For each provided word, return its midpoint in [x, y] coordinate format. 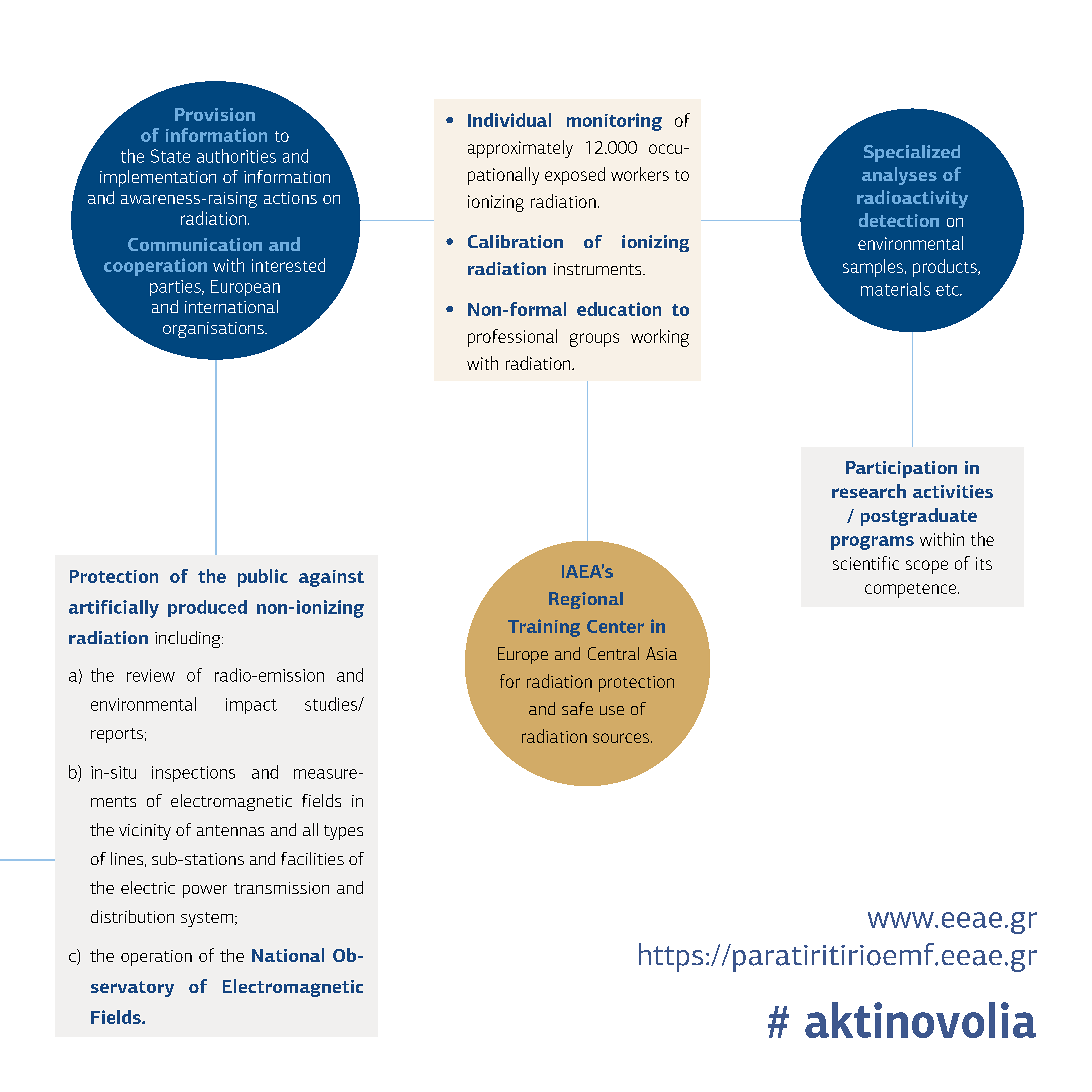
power [205, 891]
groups [594, 340]
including [189, 639]
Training [544, 628]
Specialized [912, 153]
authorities [236, 156]
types [343, 832]
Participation [901, 469]
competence [912, 590]
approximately [520, 149]
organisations [214, 330]
